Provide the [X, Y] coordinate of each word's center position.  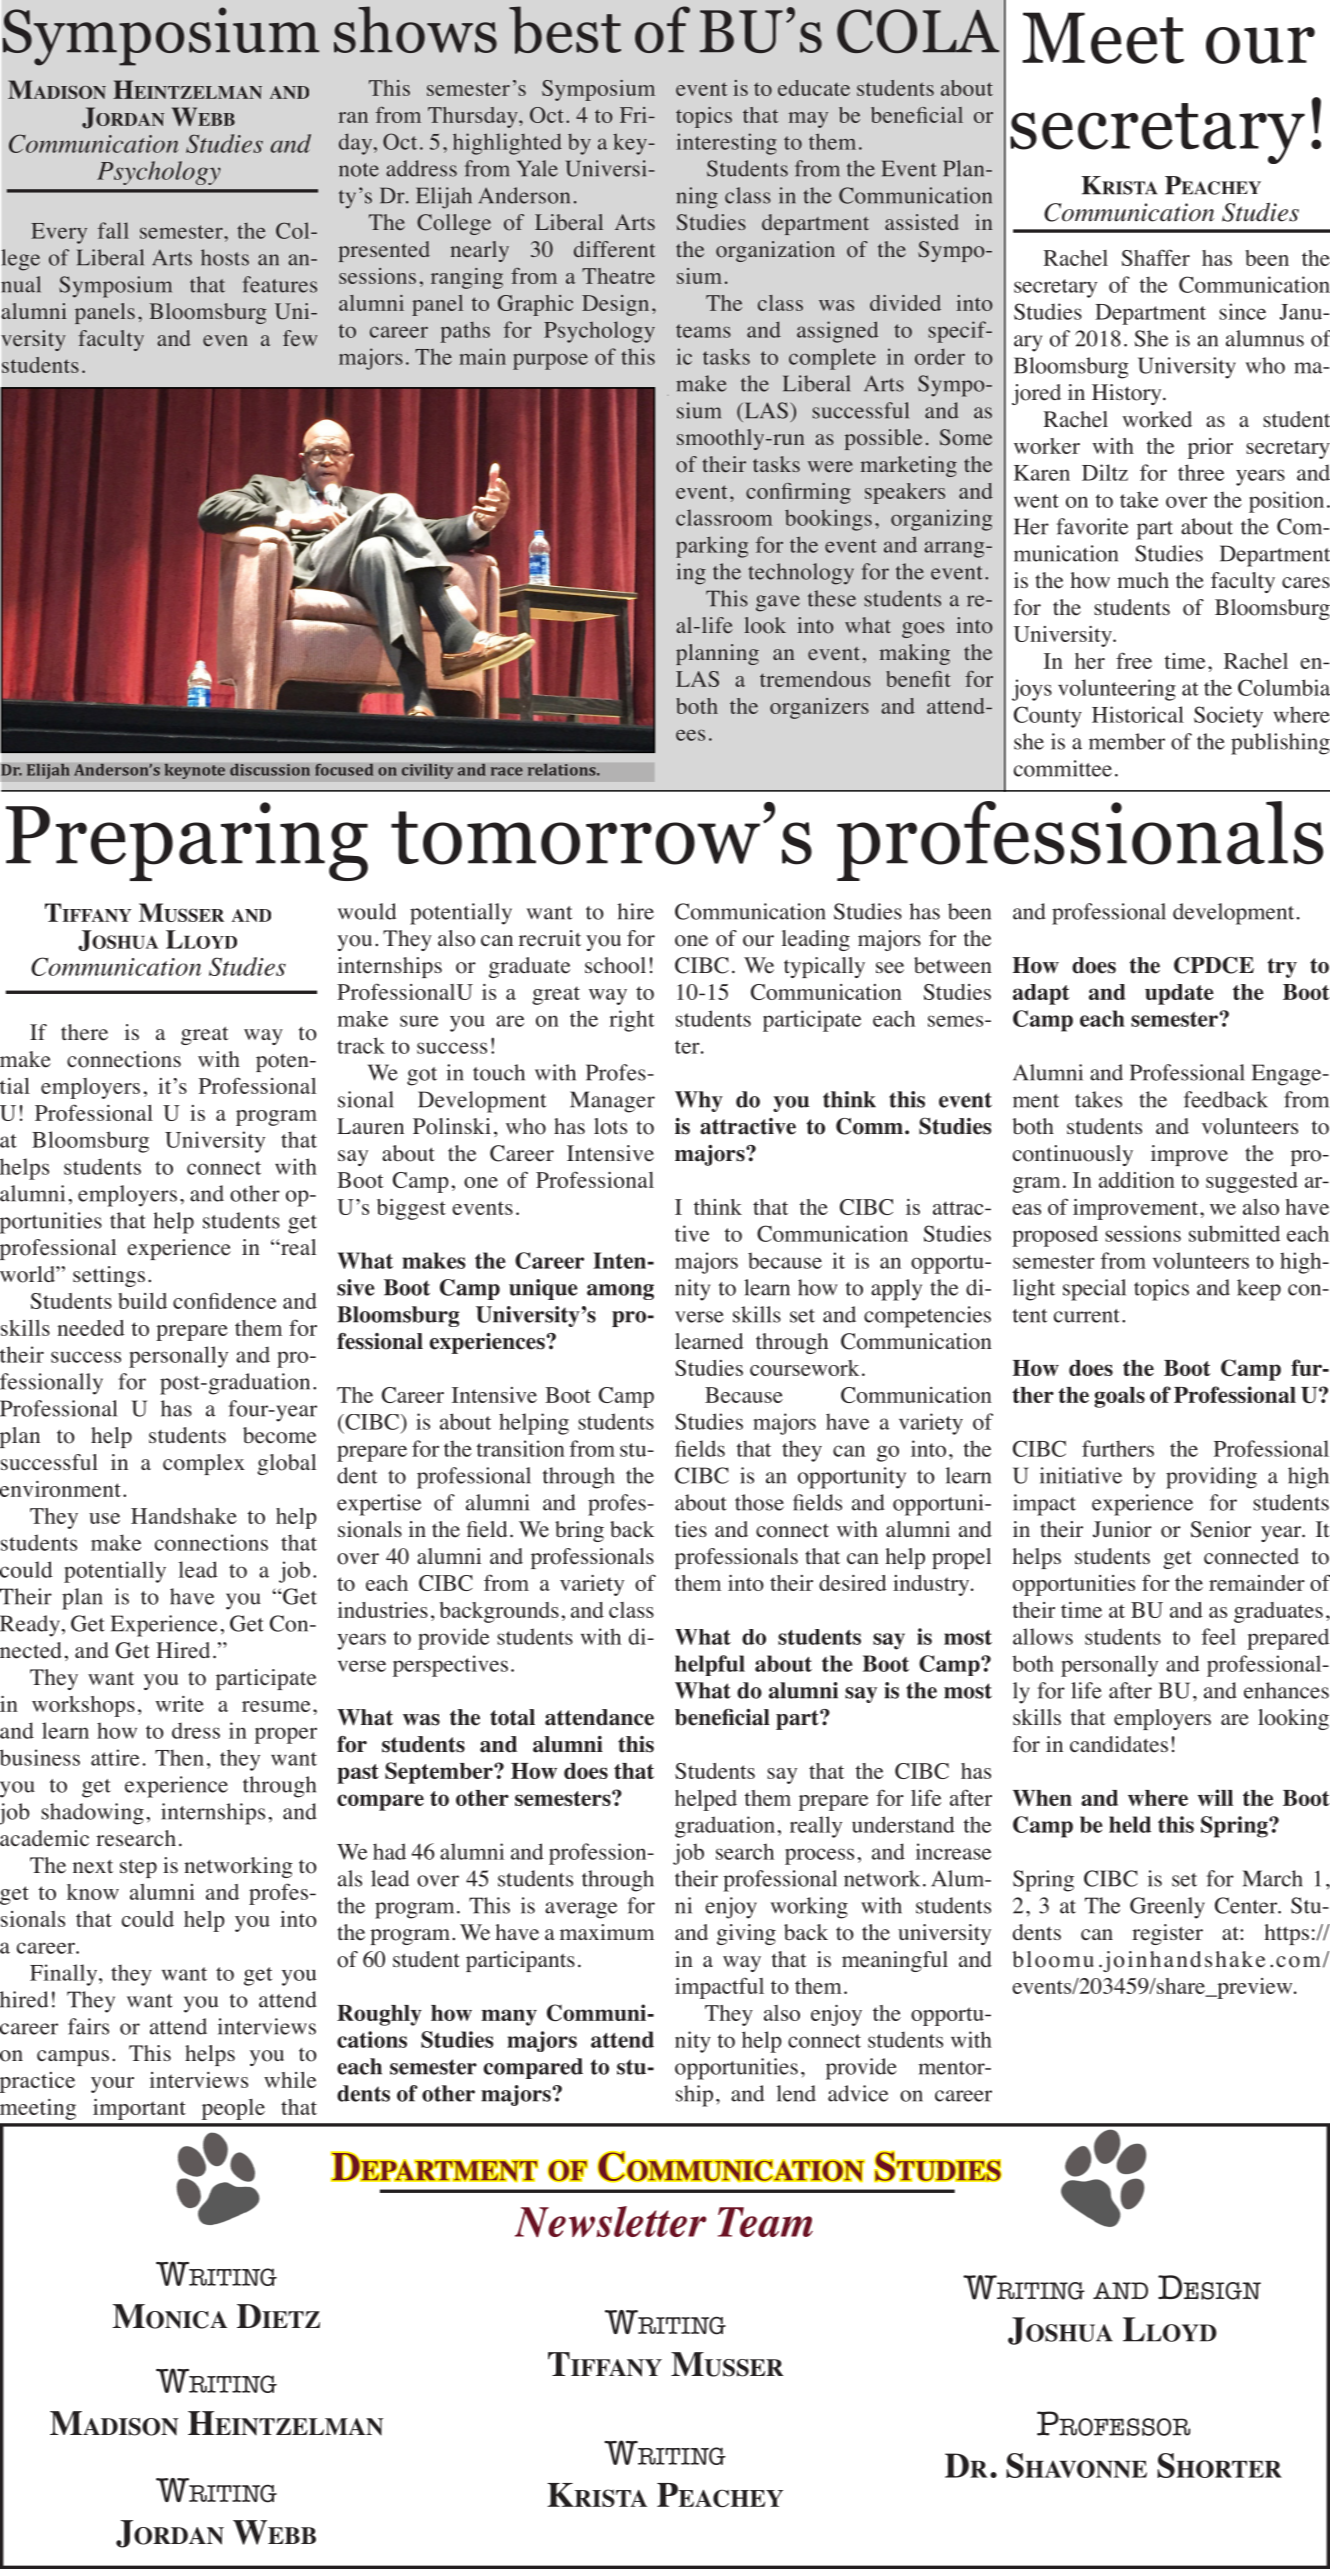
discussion [270, 769]
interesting [726, 144]
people [233, 2109]
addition [1137, 1180]
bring [579, 1531]
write [179, 1704]
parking [712, 547]
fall [113, 230]
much [1143, 580]
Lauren [370, 1126]
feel [1219, 1636]
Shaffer [1156, 257]
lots [610, 1126]
